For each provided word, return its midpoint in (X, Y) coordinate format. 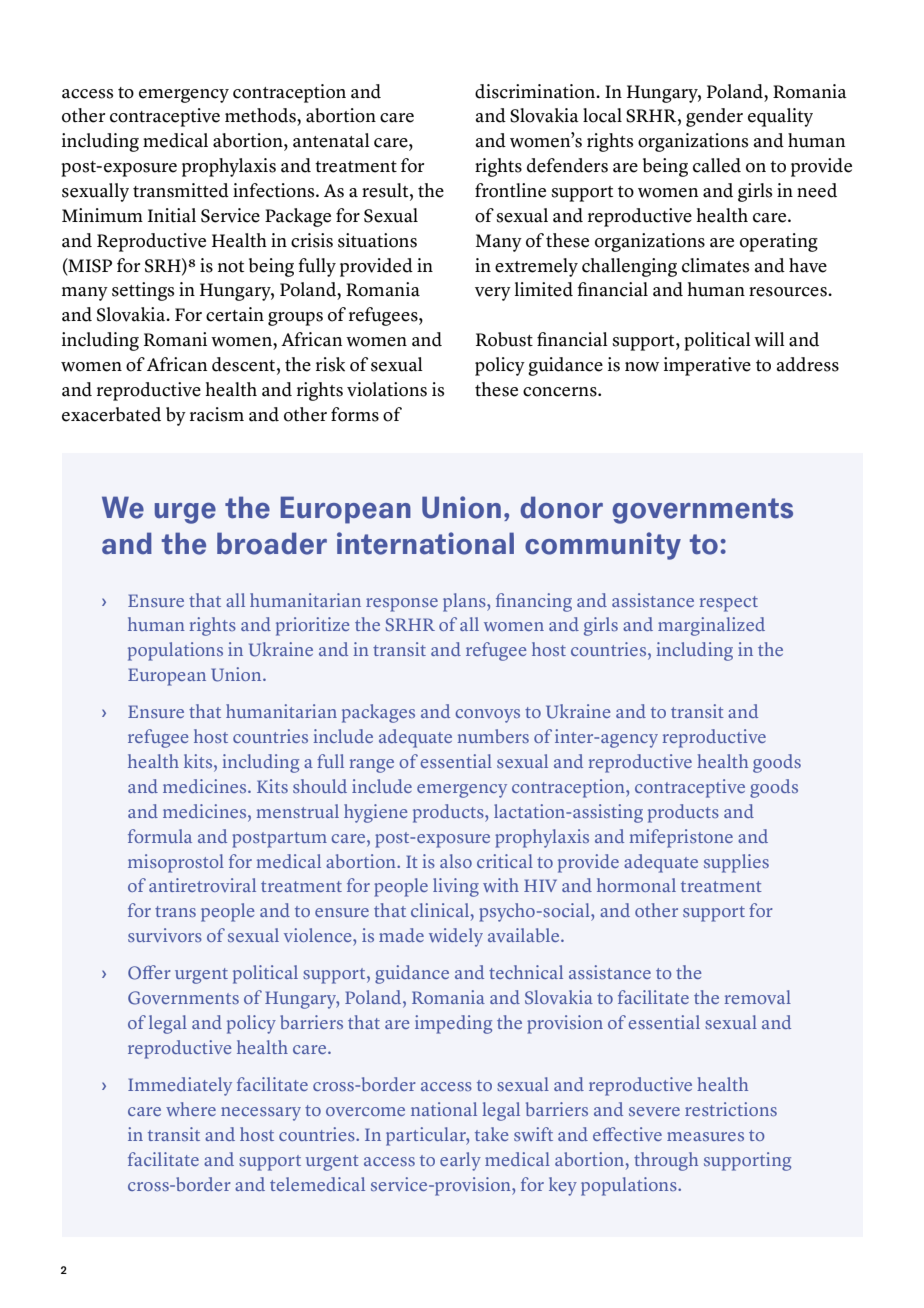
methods (261, 115)
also (456, 861)
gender (714, 117)
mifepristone (681, 838)
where (191, 1109)
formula (160, 836)
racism (217, 414)
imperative (707, 366)
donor (561, 507)
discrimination (536, 91)
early (460, 1161)
